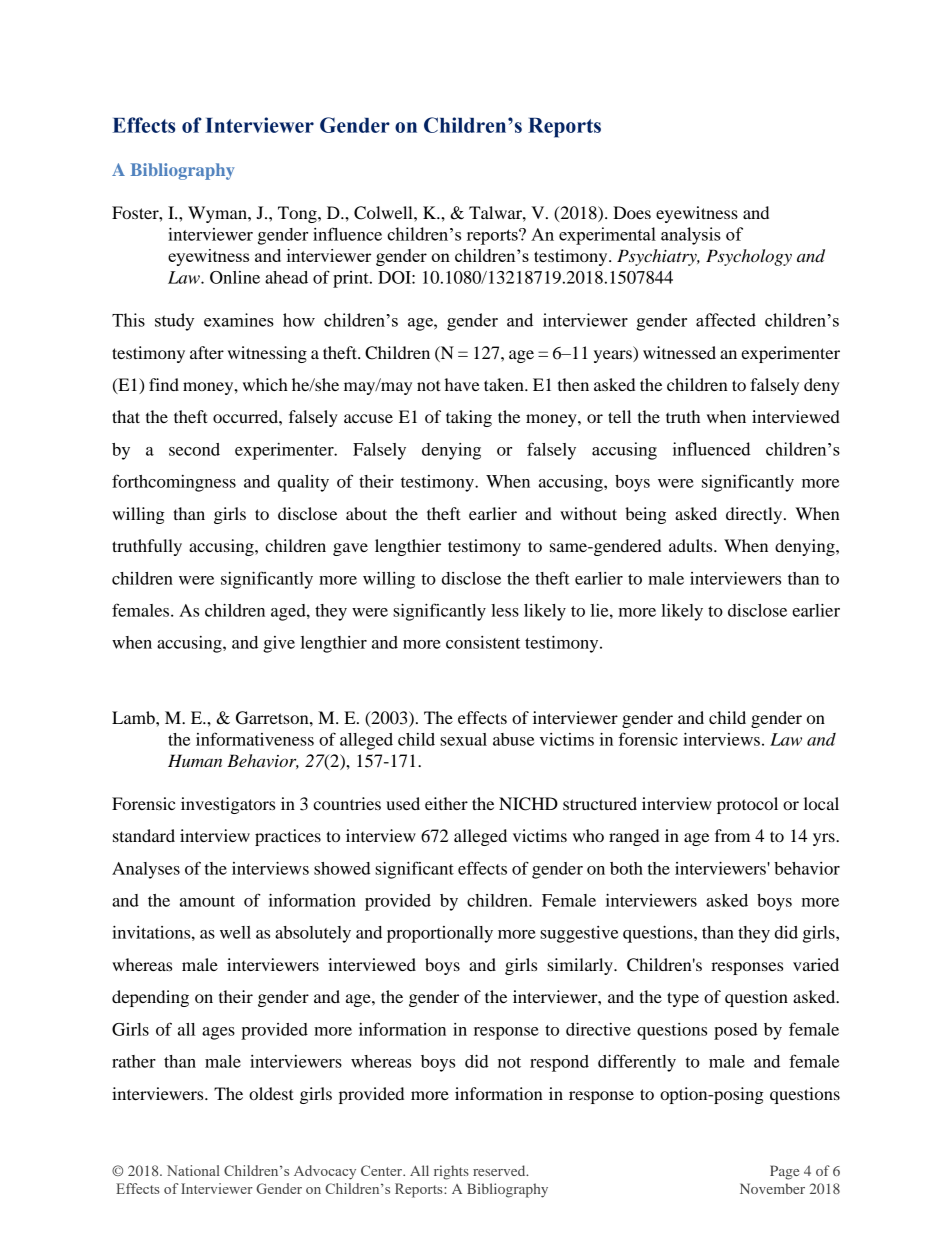  What do you see at coordinates (784, 1172) in the image?
I see `Page` at bounding box center [784, 1172].
